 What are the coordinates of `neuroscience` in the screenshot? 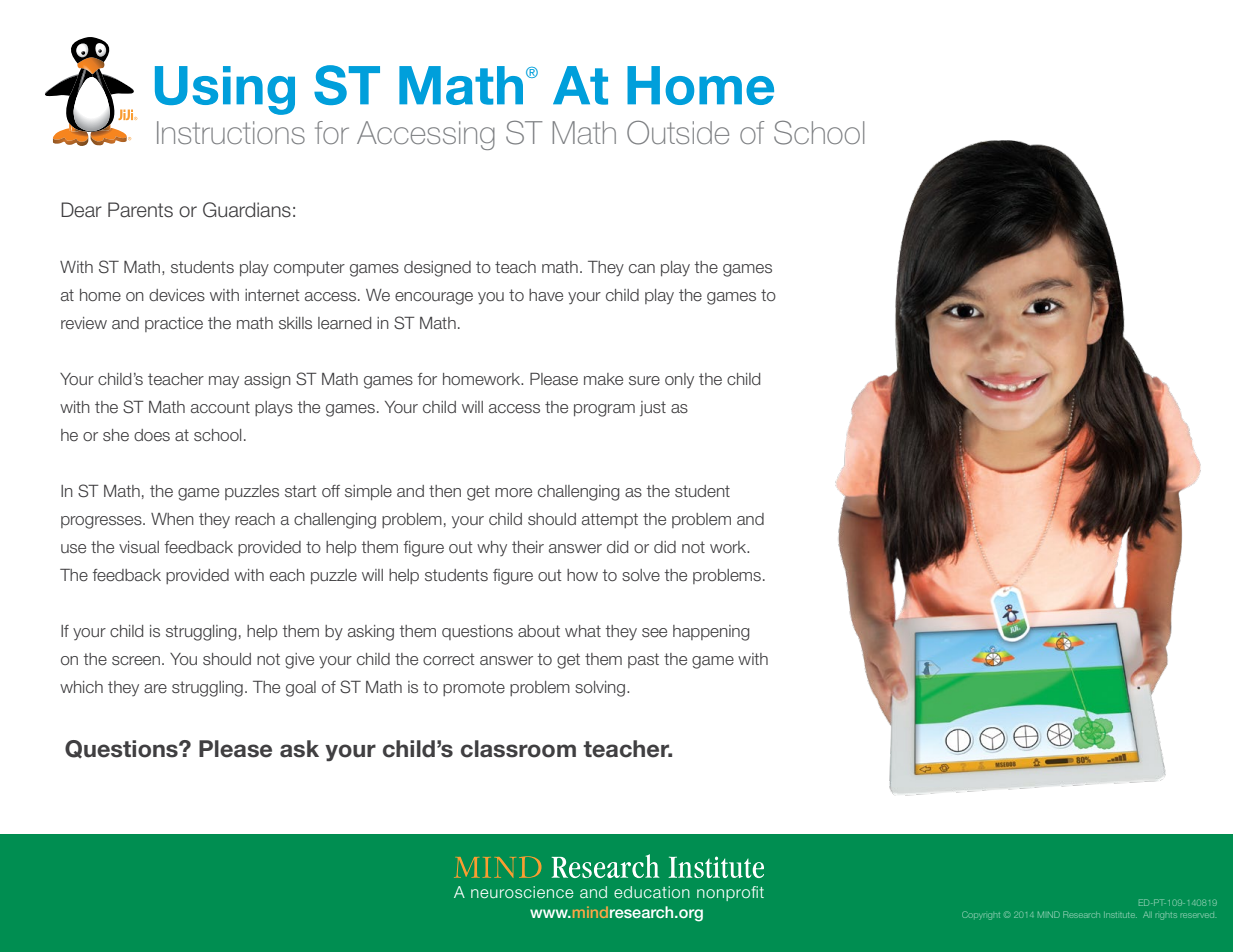 It's located at (522, 892).
